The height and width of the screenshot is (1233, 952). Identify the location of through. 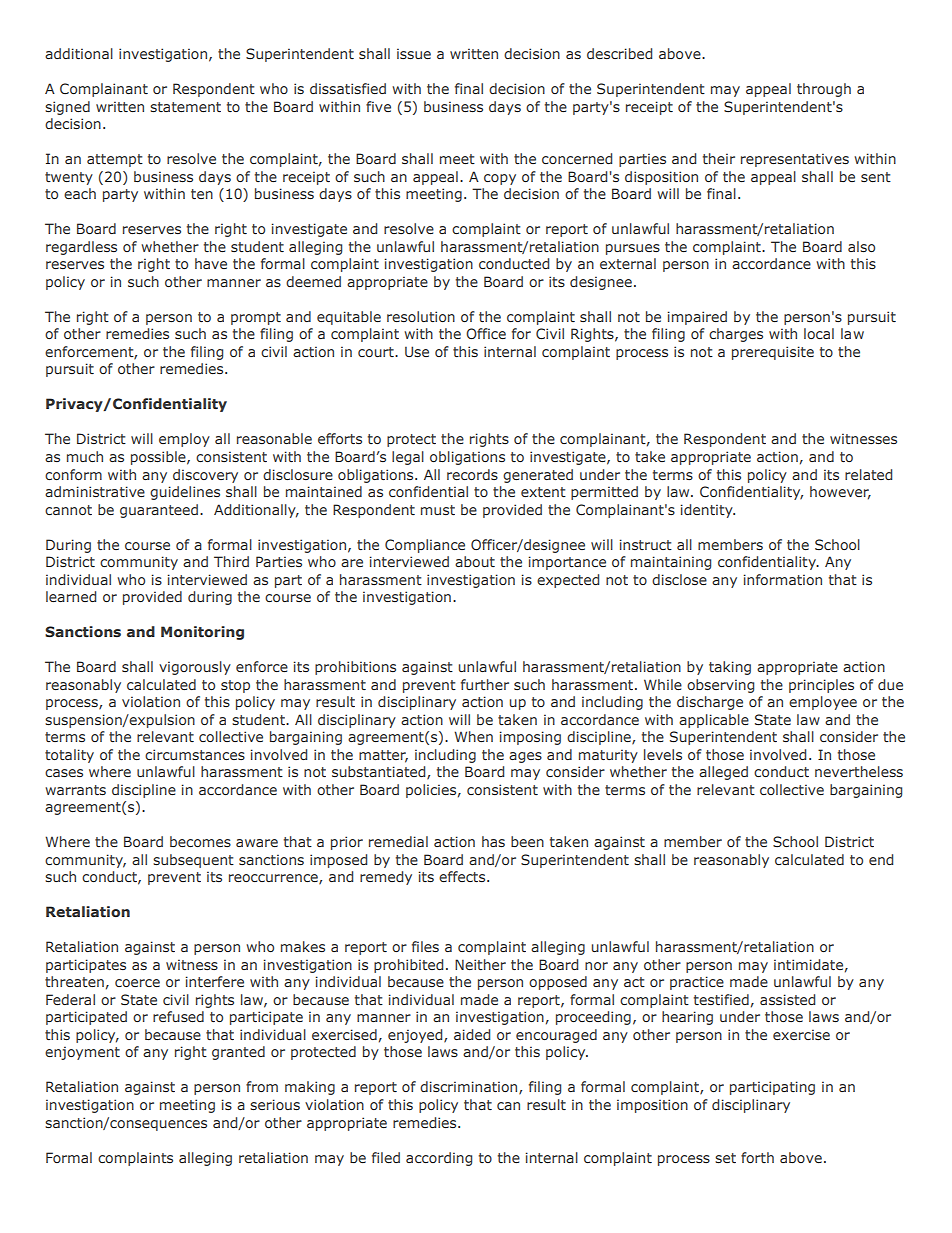
(824, 90).
